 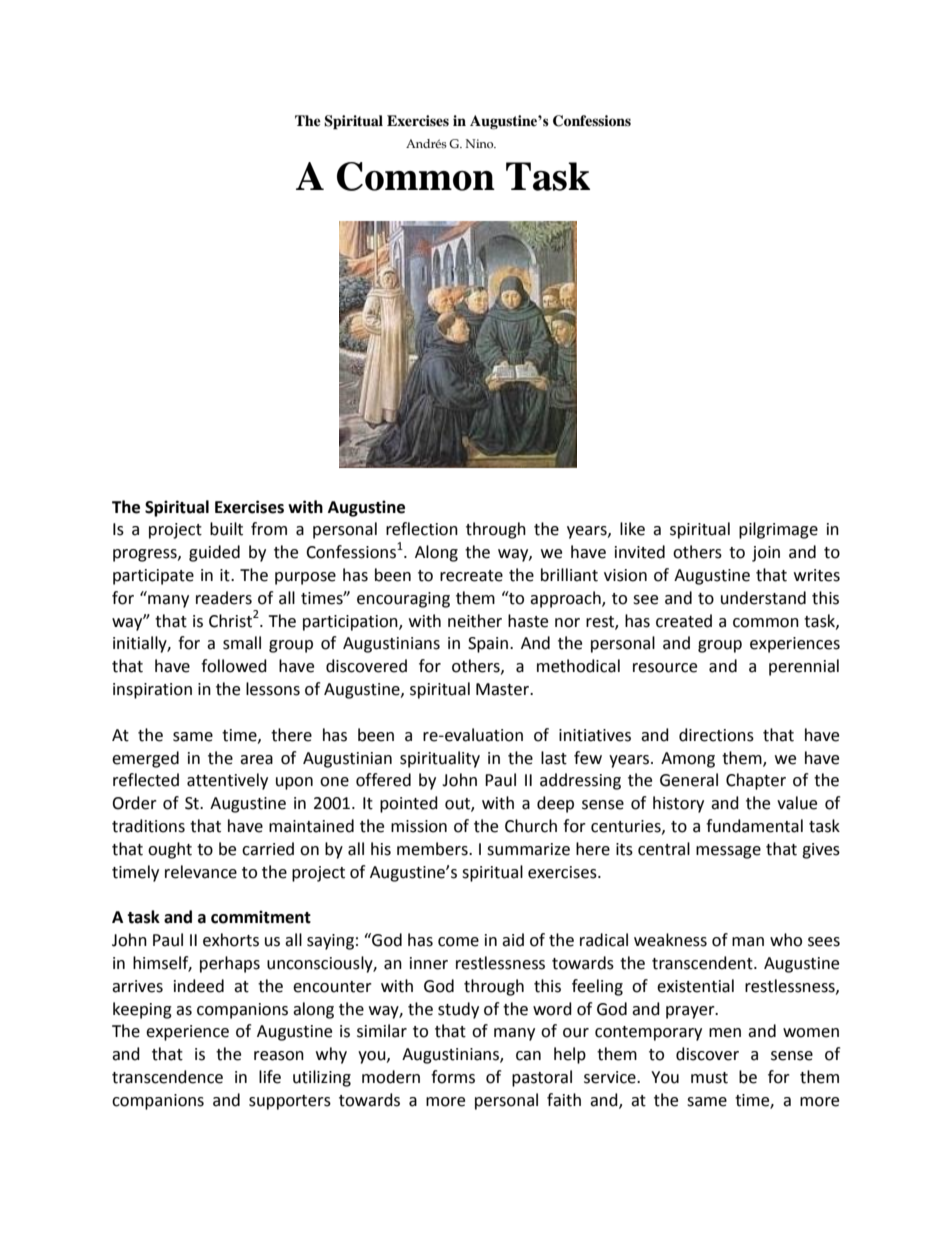 I want to click on attentively, so click(x=227, y=781).
